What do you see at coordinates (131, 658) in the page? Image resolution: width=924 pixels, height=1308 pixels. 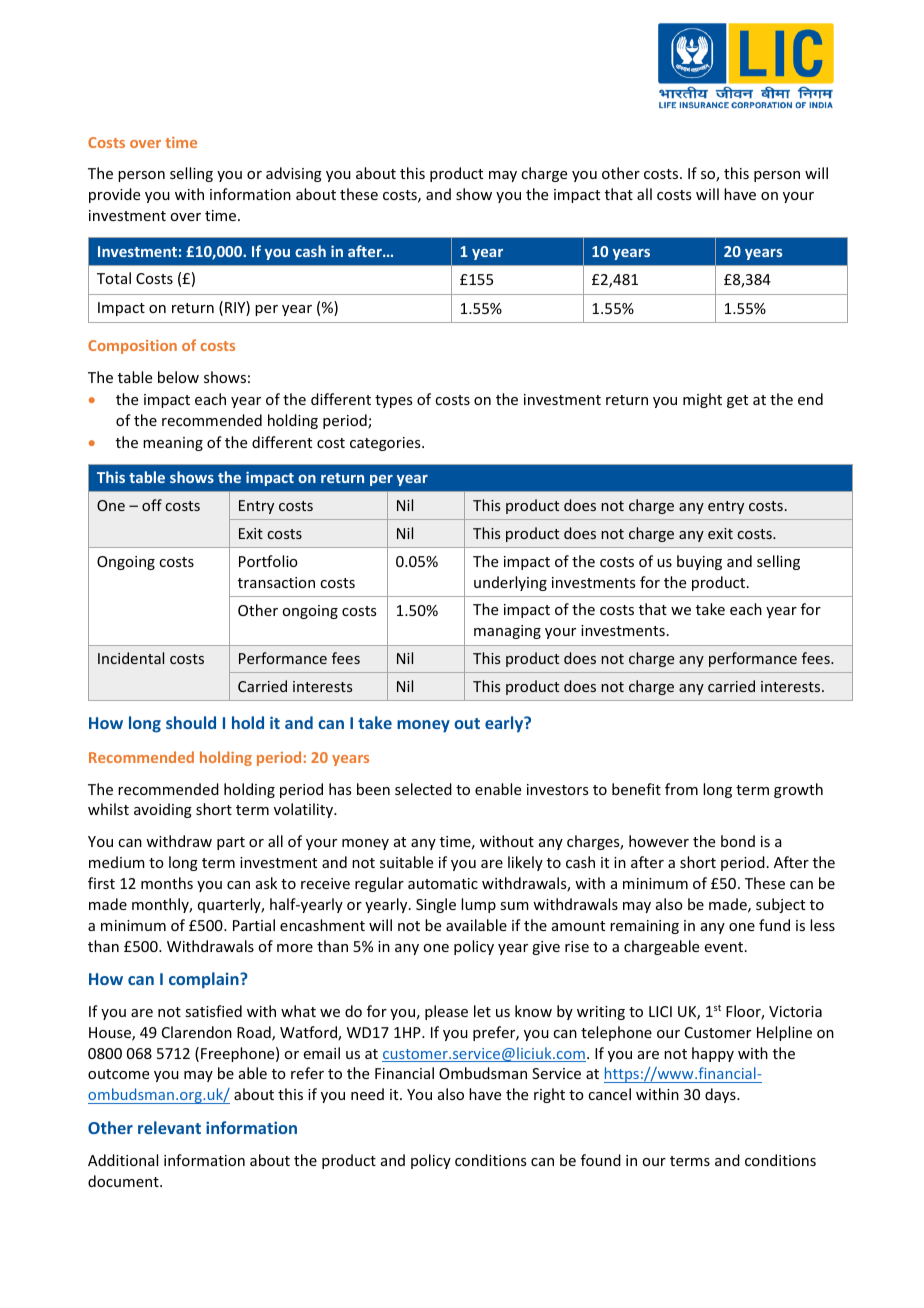 I see `Incidental` at bounding box center [131, 658].
